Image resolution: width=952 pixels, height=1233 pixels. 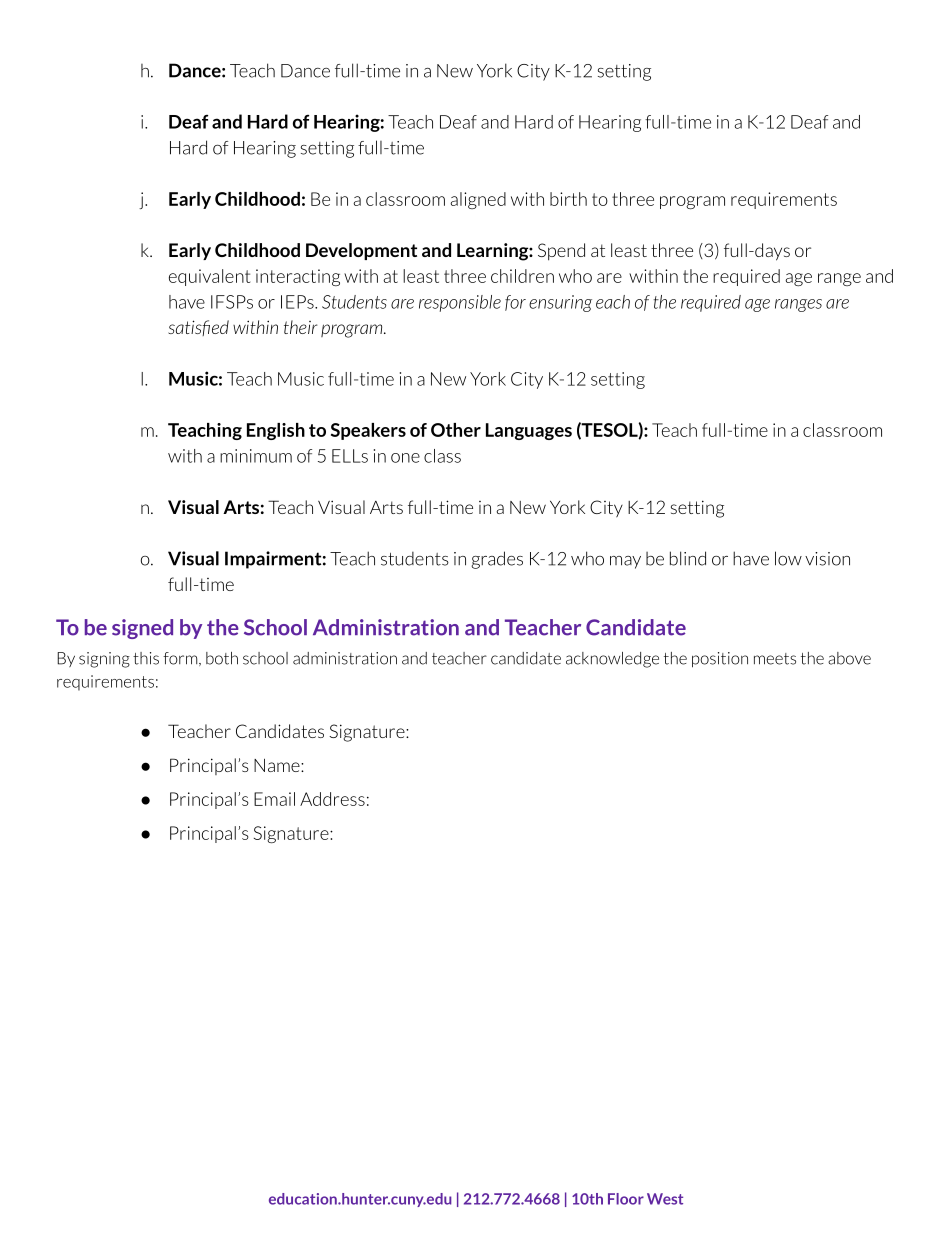 I want to click on equivalent, so click(x=209, y=277).
